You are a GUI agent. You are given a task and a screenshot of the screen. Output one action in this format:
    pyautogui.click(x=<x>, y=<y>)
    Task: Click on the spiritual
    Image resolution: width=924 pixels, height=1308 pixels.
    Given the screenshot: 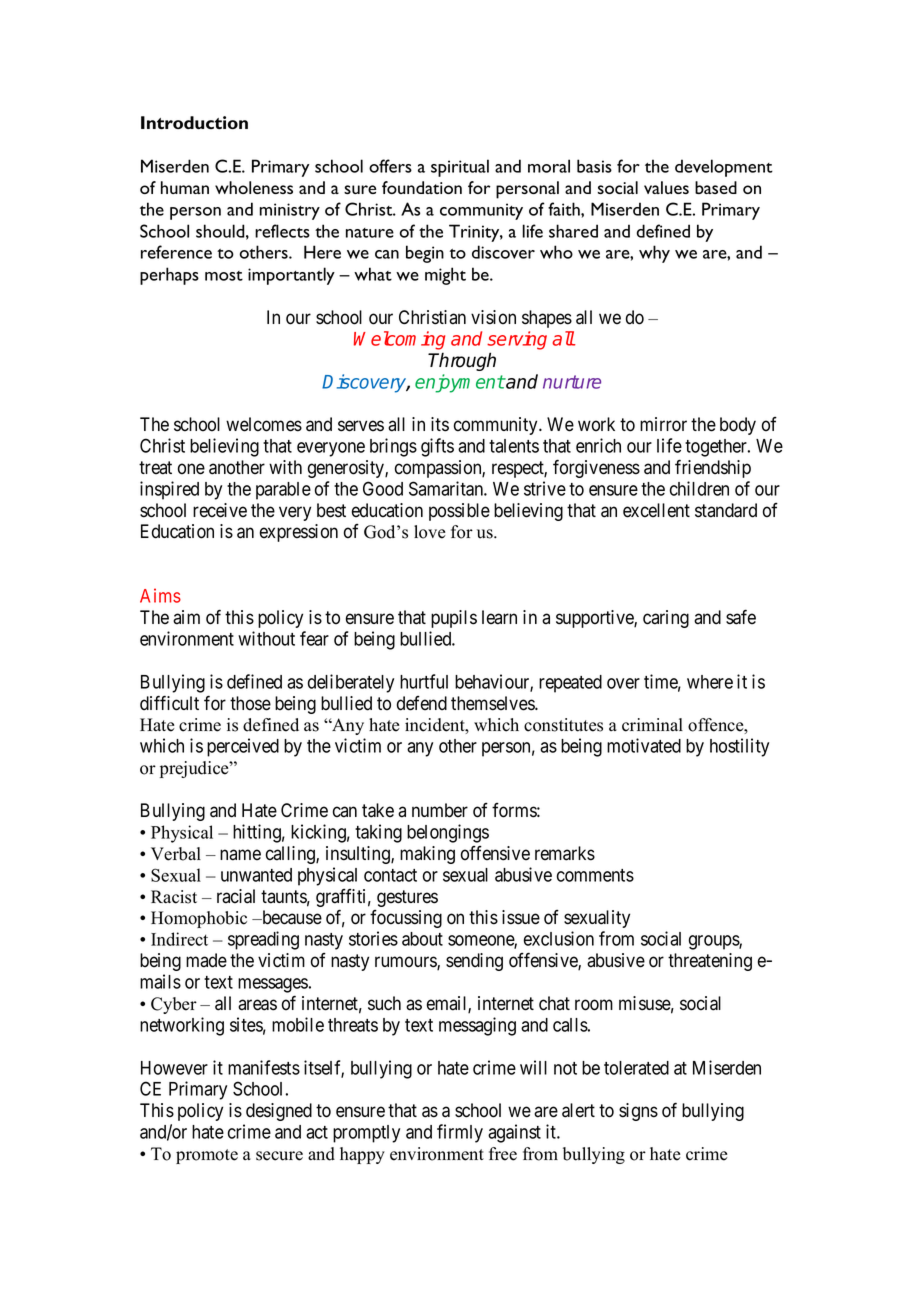 What is the action you would take?
    pyautogui.click(x=460, y=168)
